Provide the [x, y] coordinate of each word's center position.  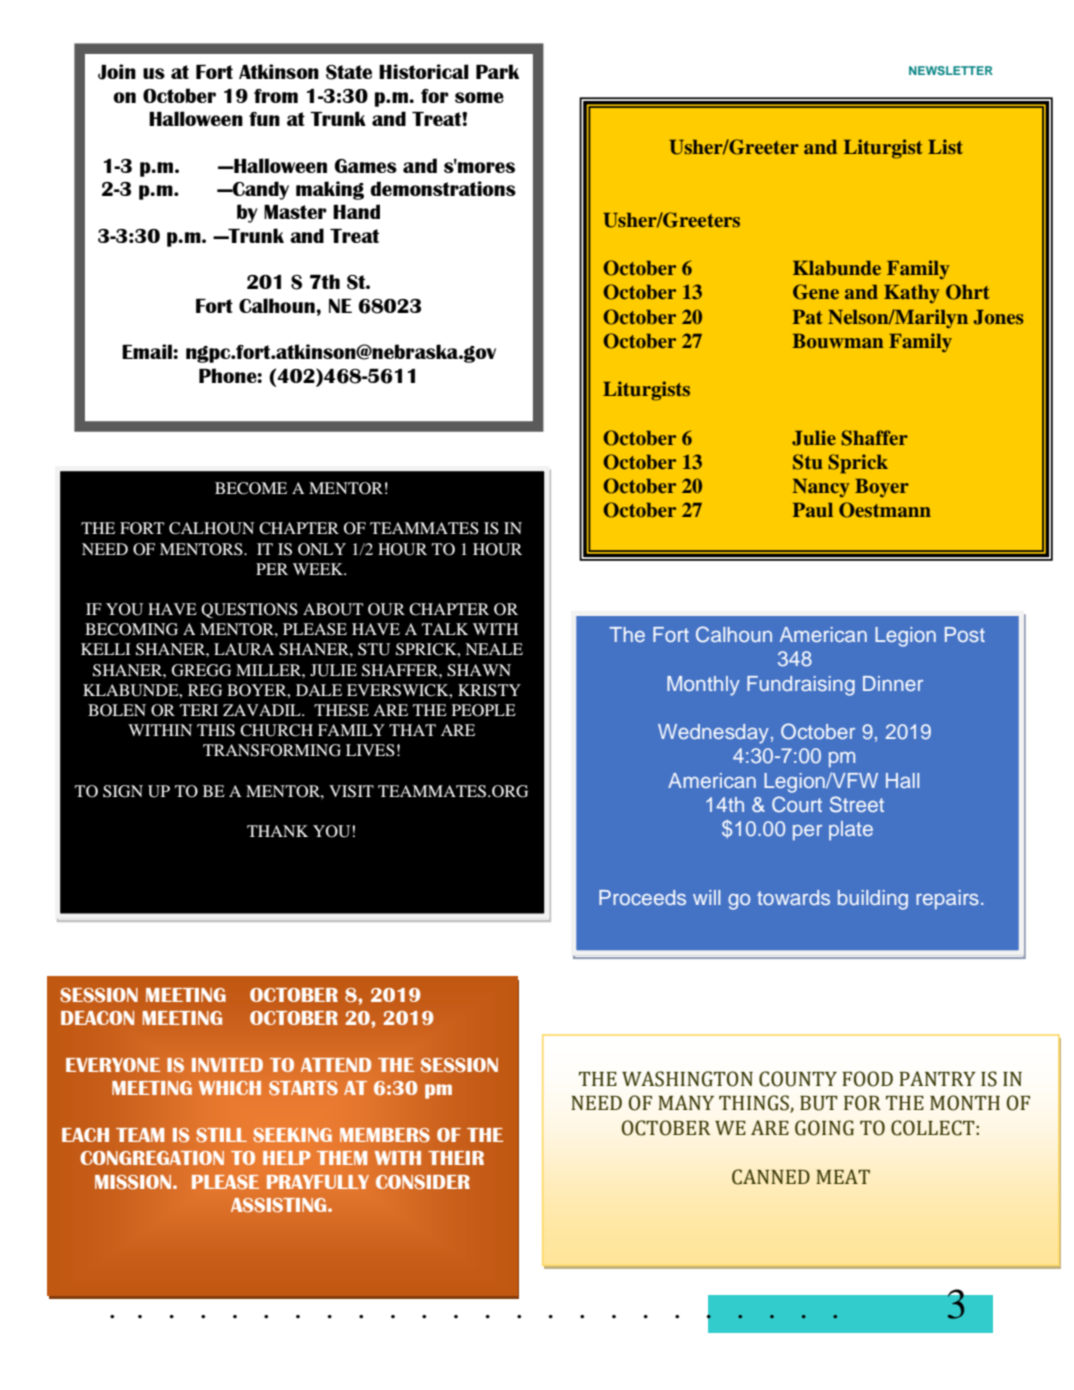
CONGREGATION [152, 1158]
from [276, 96]
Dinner [893, 683]
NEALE [494, 649]
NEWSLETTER [951, 70]
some [479, 97]
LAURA [244, 649]
